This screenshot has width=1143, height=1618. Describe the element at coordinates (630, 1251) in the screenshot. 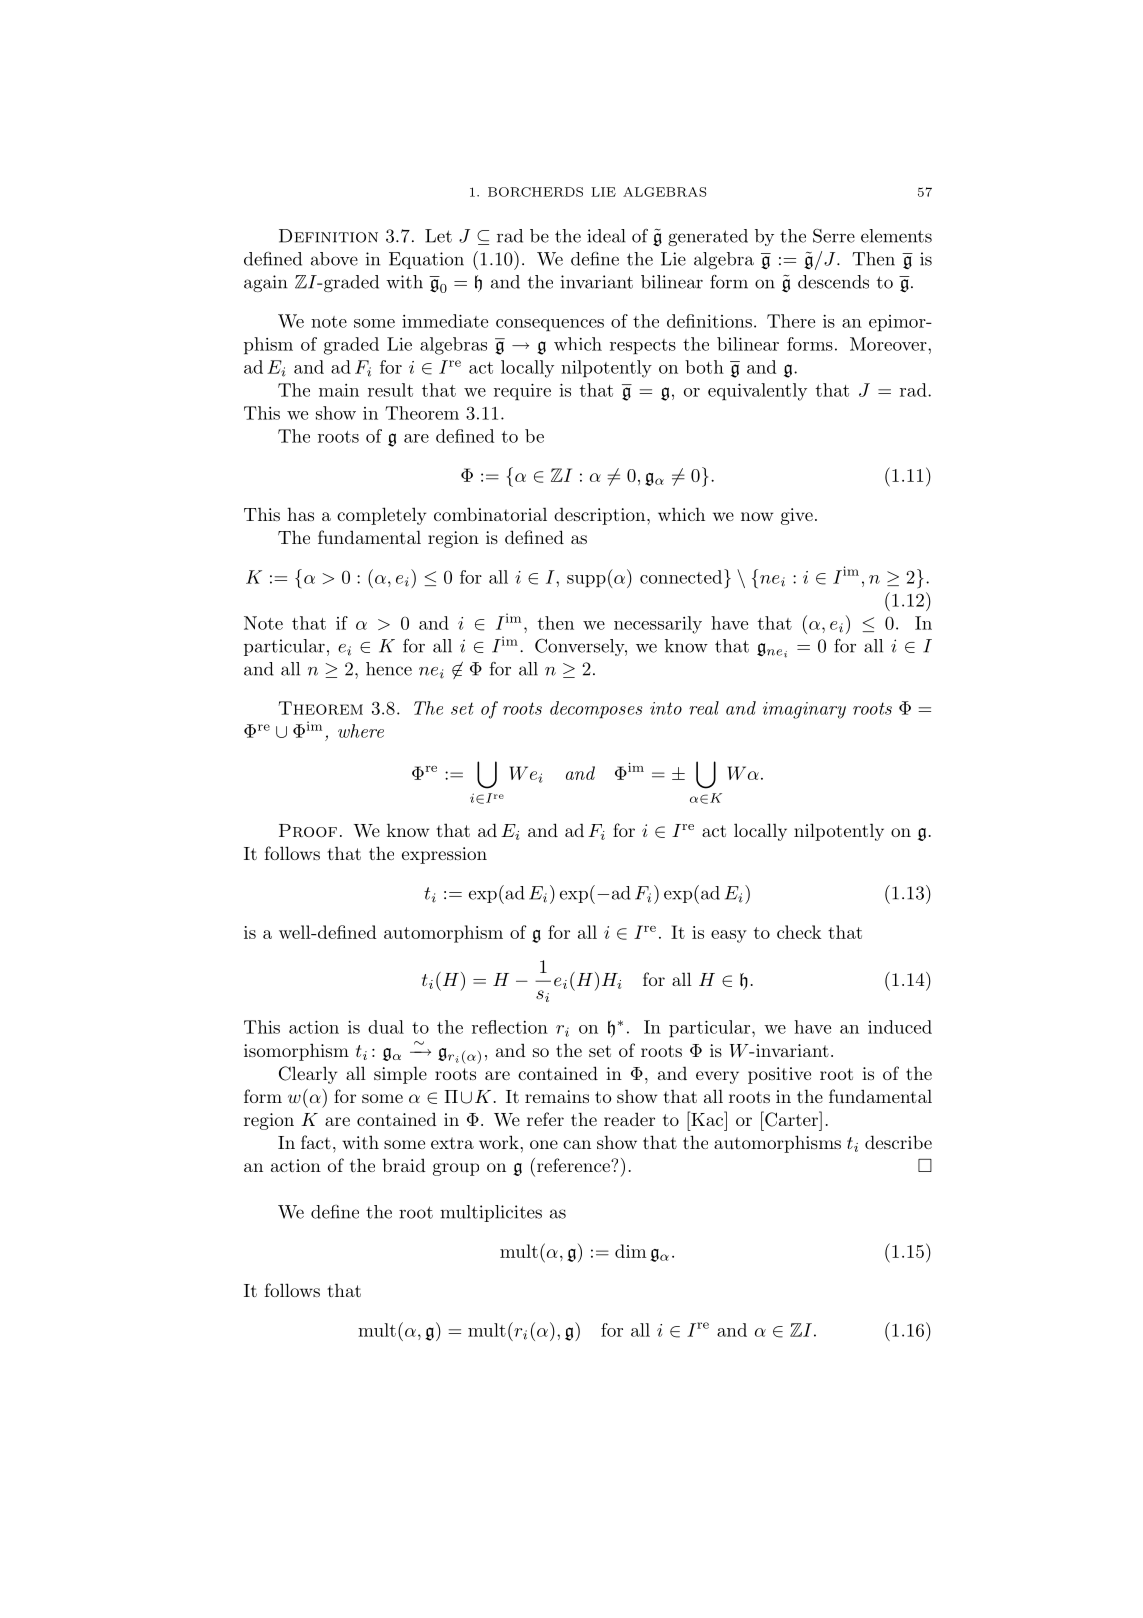

I see `dim` at that location.
